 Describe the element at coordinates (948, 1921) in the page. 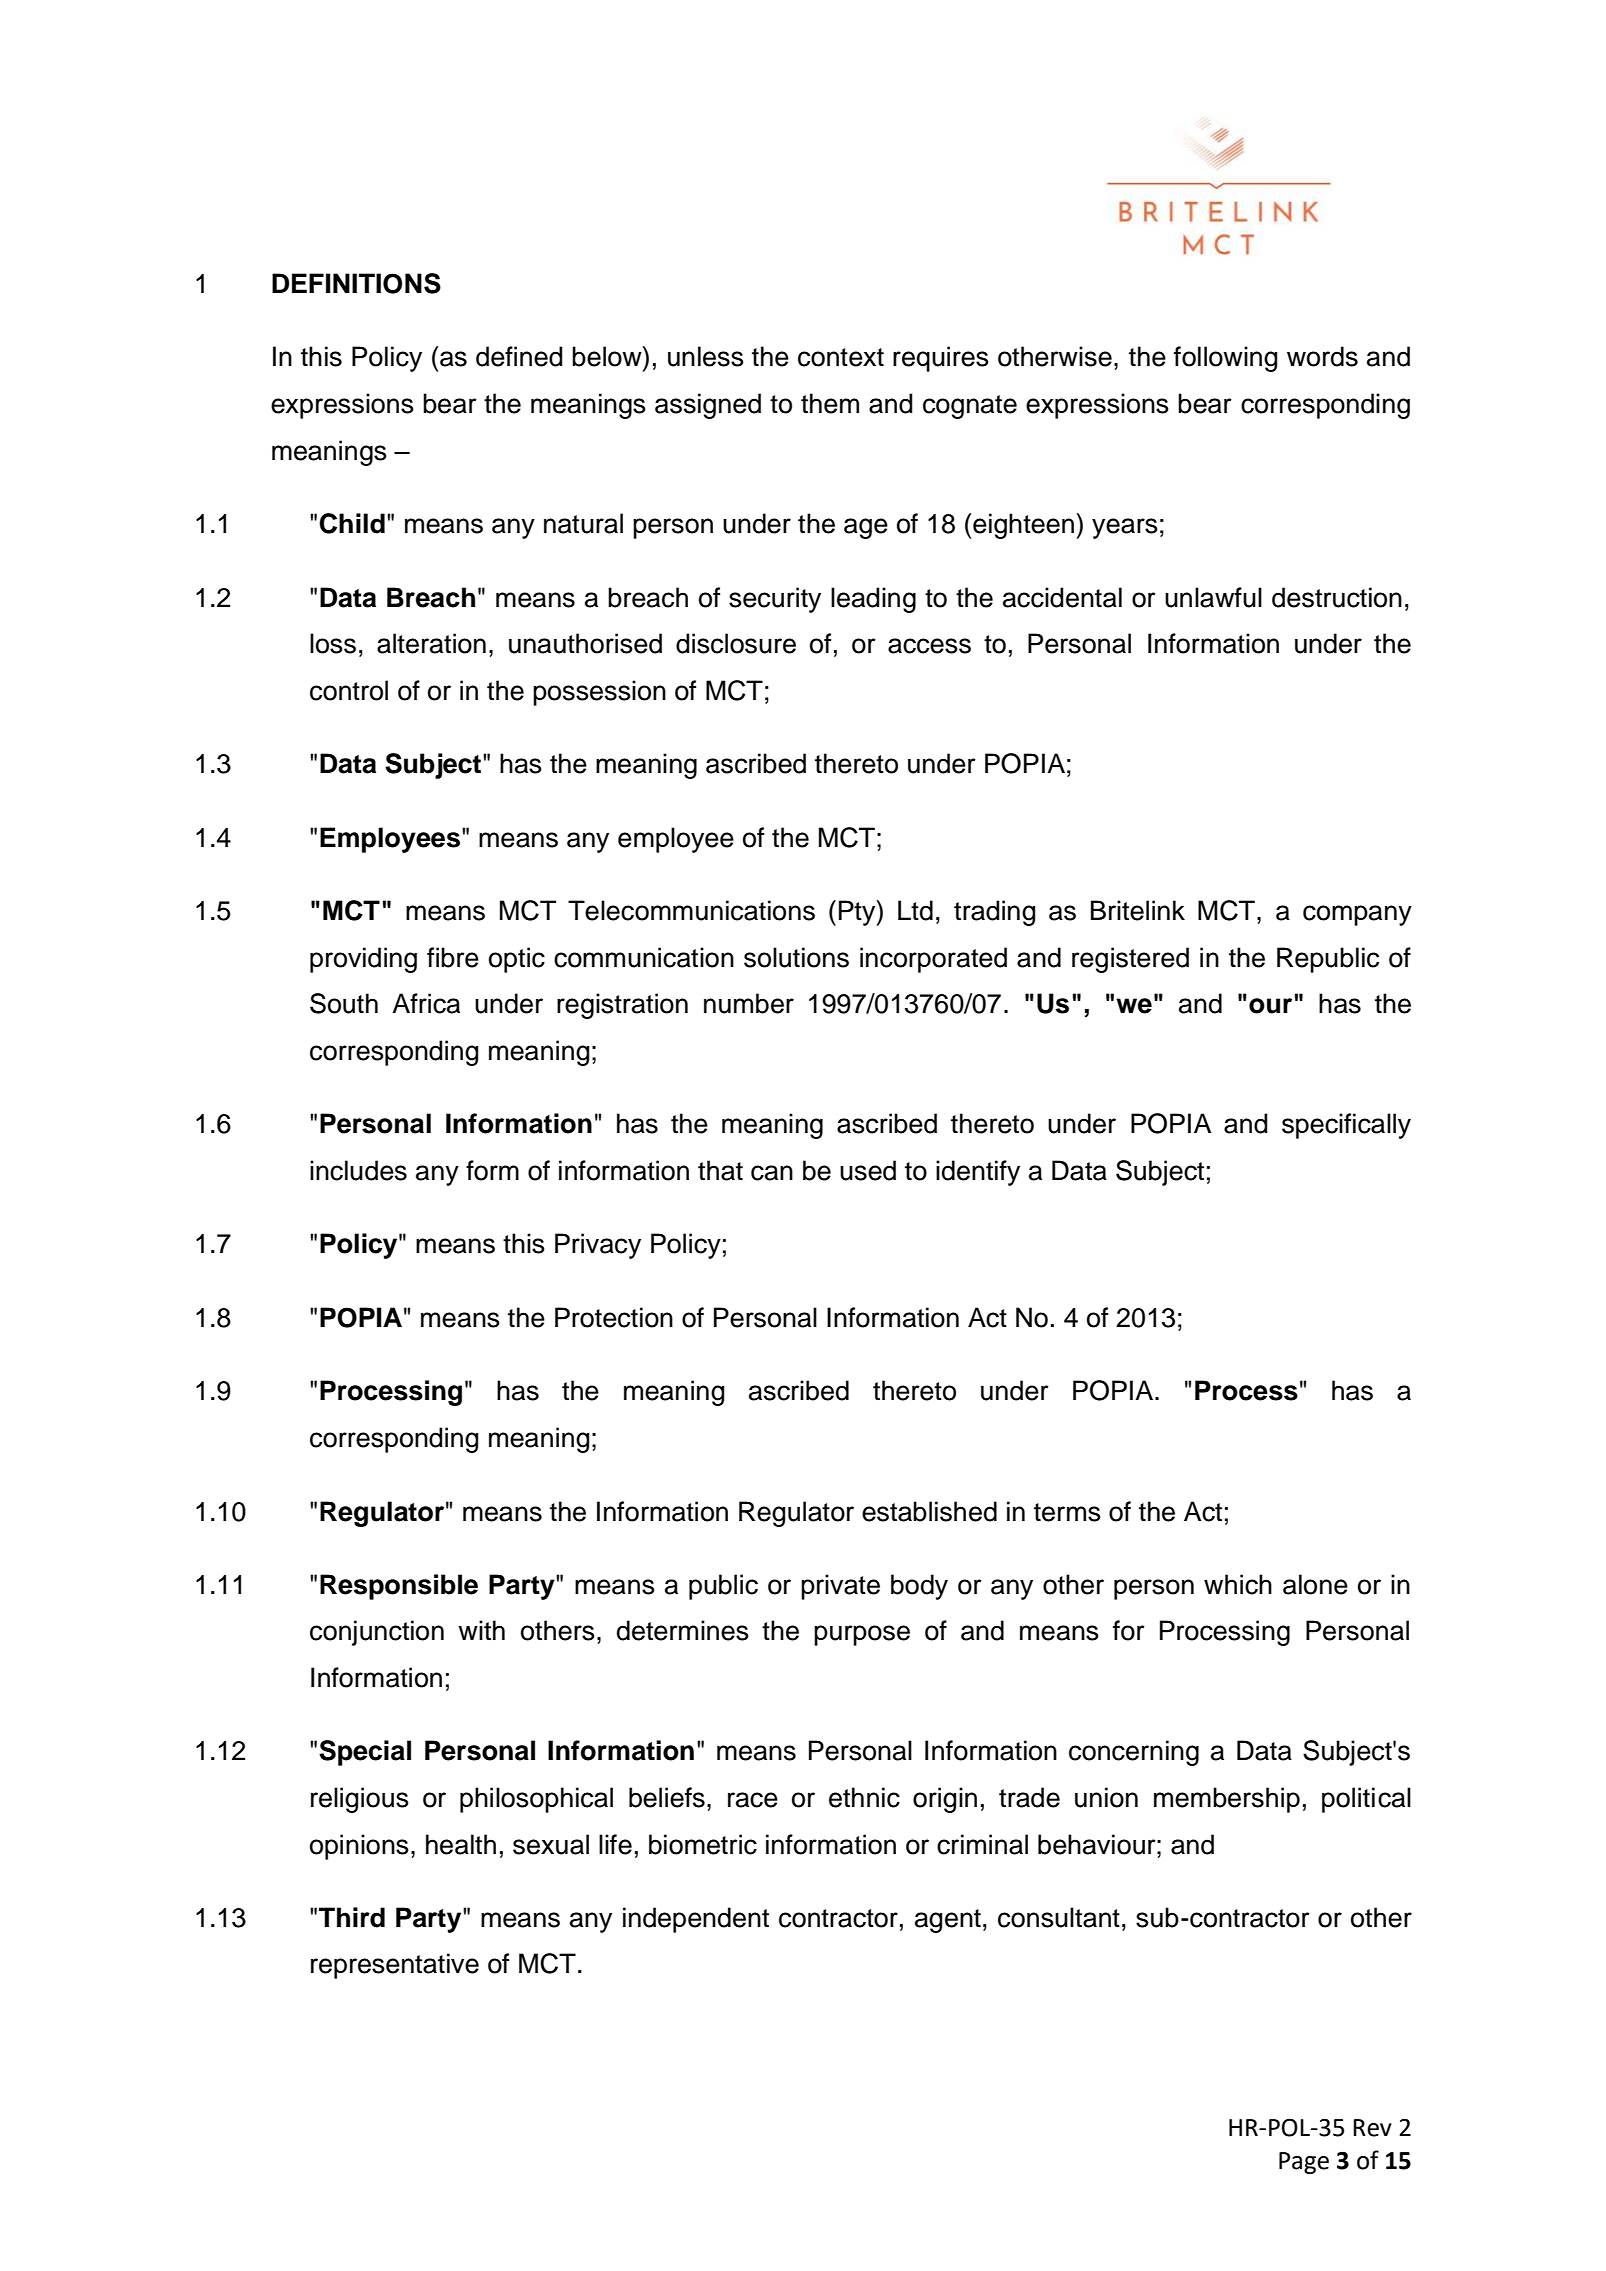

I see `agent` at that location.
